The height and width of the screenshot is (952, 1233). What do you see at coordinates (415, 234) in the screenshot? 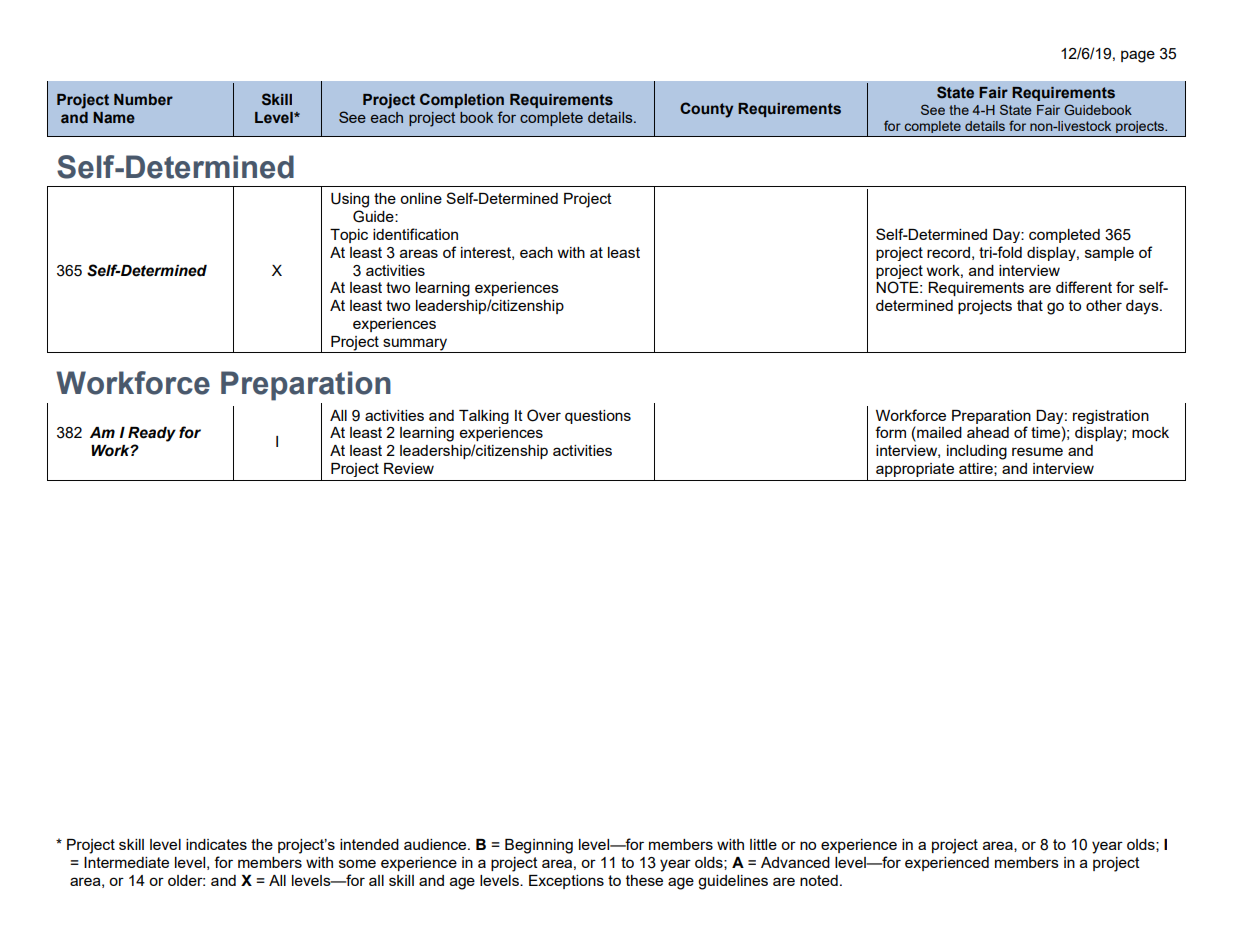
I see `identification` at bounding box center [415, 234].
